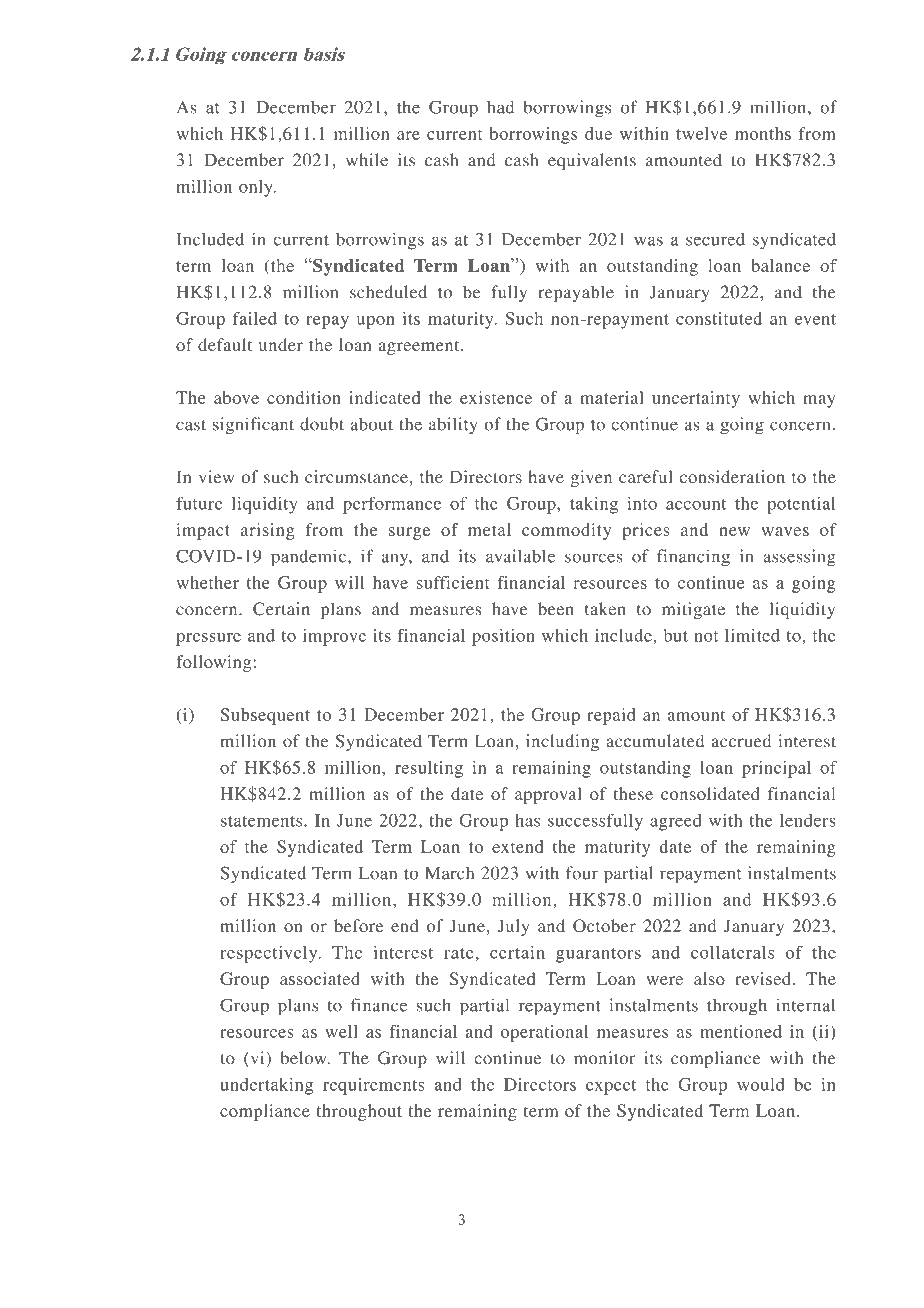  What do you see at coordinates (257, 188) in the screenshot?
I see `only` at bounding box center [257, 188].
